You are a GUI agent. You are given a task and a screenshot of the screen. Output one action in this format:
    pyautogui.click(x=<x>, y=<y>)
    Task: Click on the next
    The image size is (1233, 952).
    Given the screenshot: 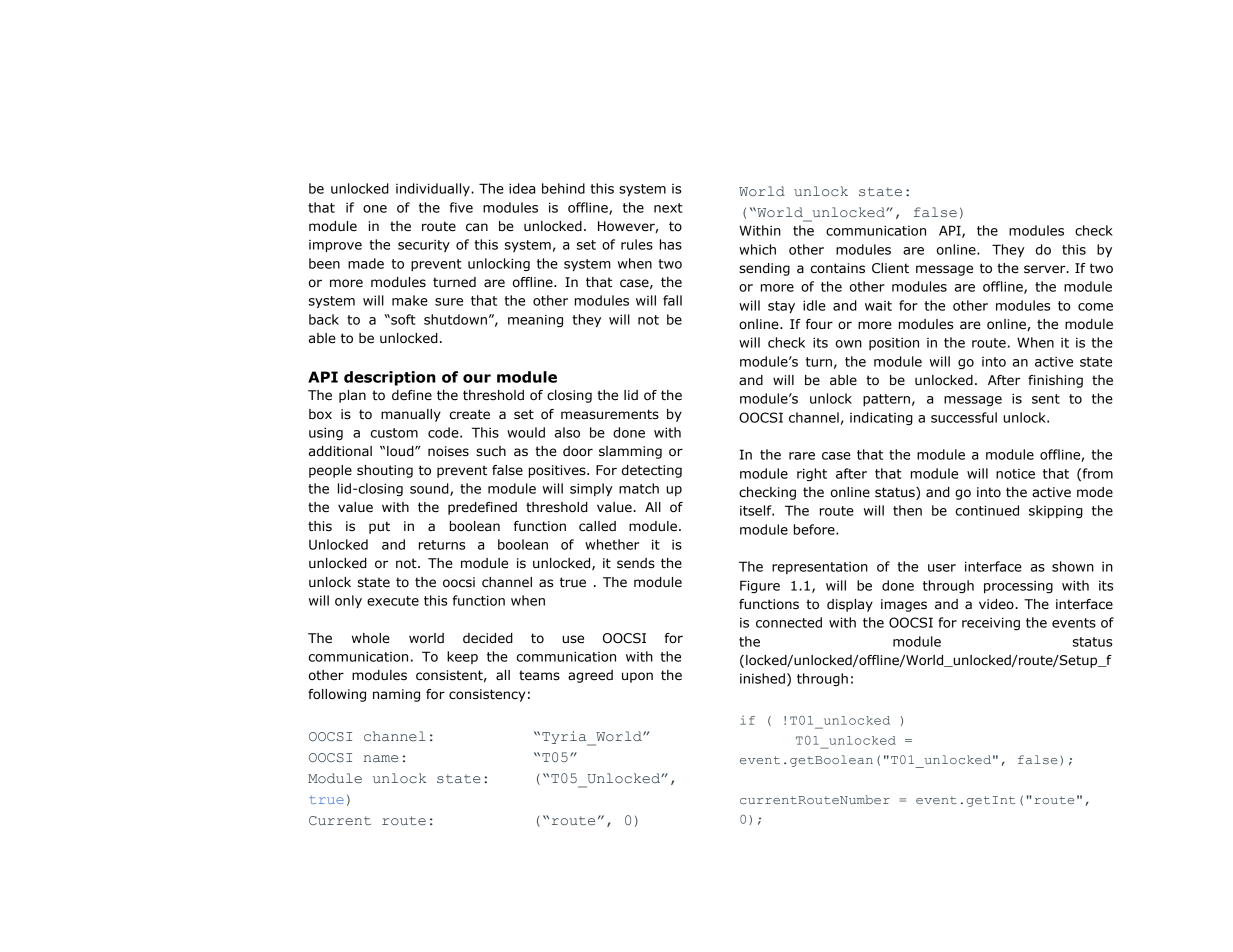 What is the action you would take?
    pyautogui.click(x=668, y=208)
